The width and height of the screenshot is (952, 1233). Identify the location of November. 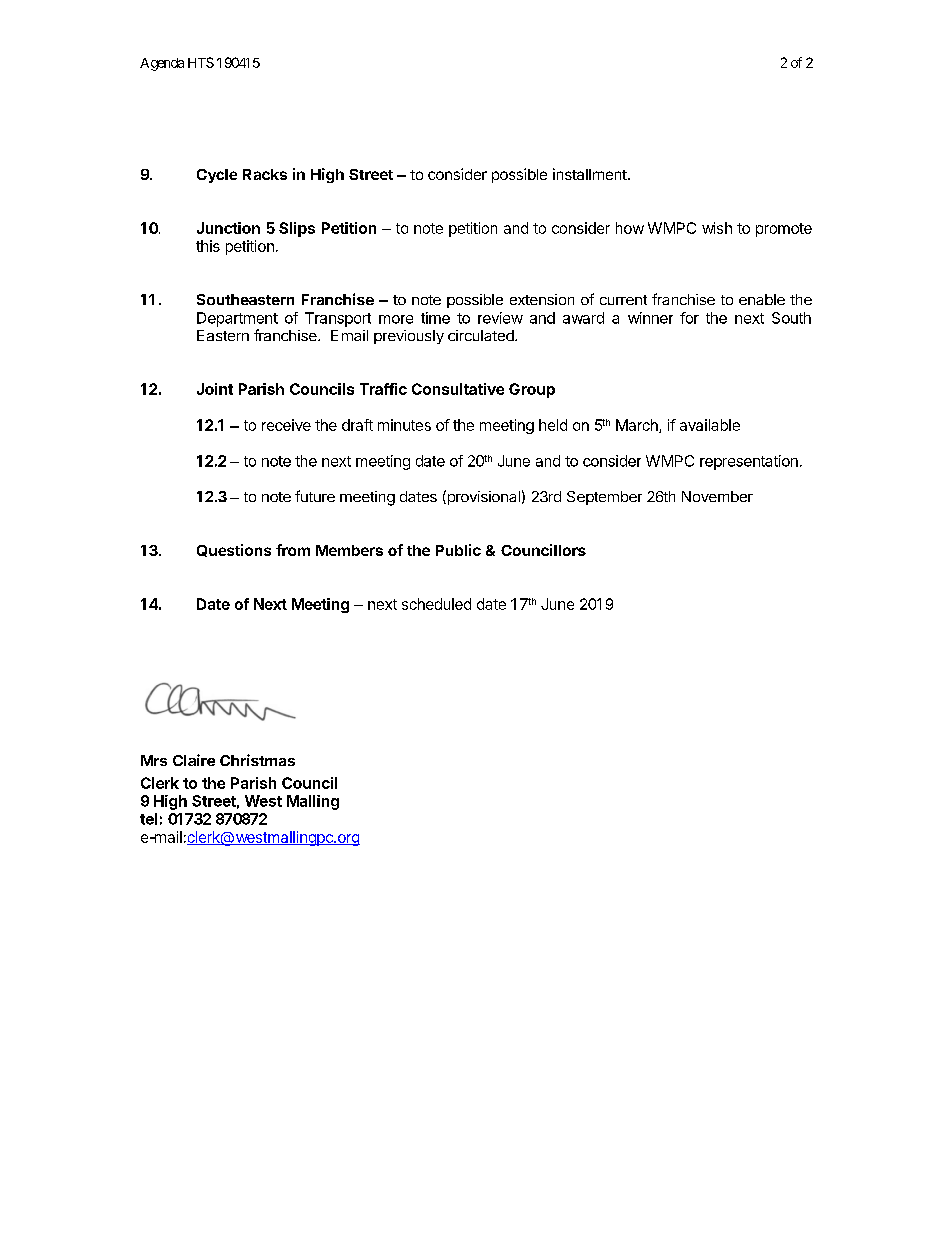
(717, 496).
